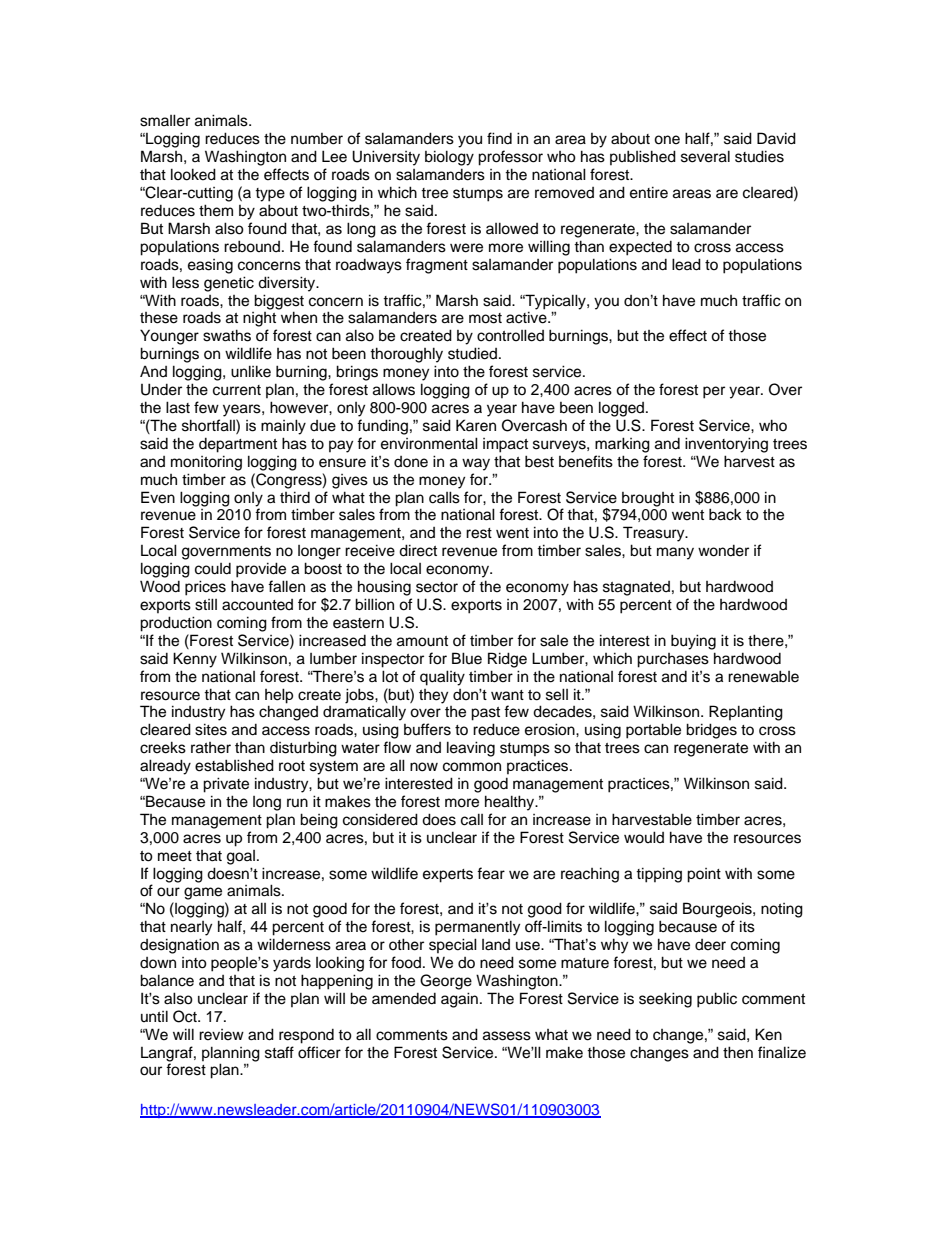 The height and width of the page is (1233, 952). I want to click on looked, so click(193, 174).
